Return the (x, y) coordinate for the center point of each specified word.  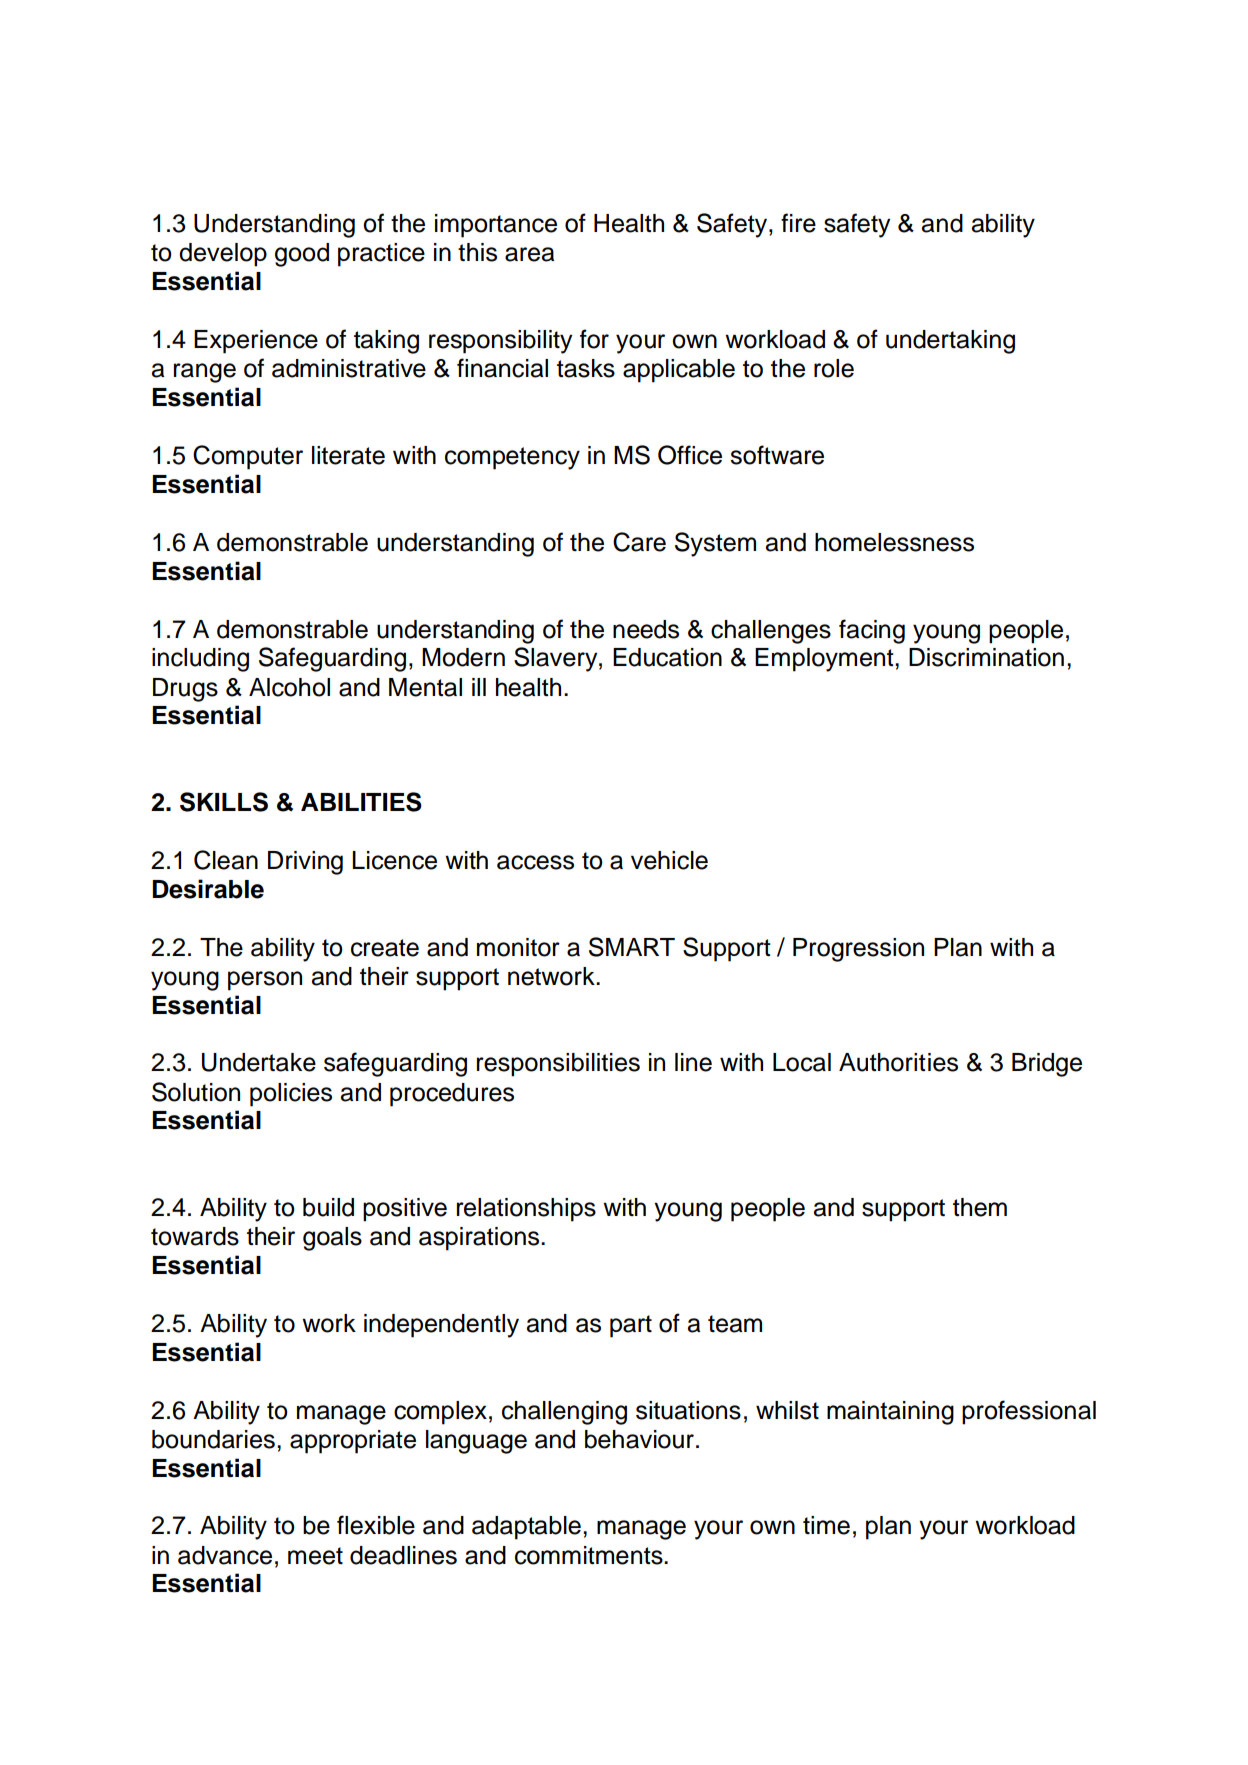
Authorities (898, 1062)
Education (667, 657)
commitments (590, 1555)
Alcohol (289, 687)
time (826, 1525)
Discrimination (986, 657)
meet (315, 1556)
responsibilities (558, 1065)
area (529, 254)
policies (291, 1095)
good (302, 255)
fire (798, 223)
